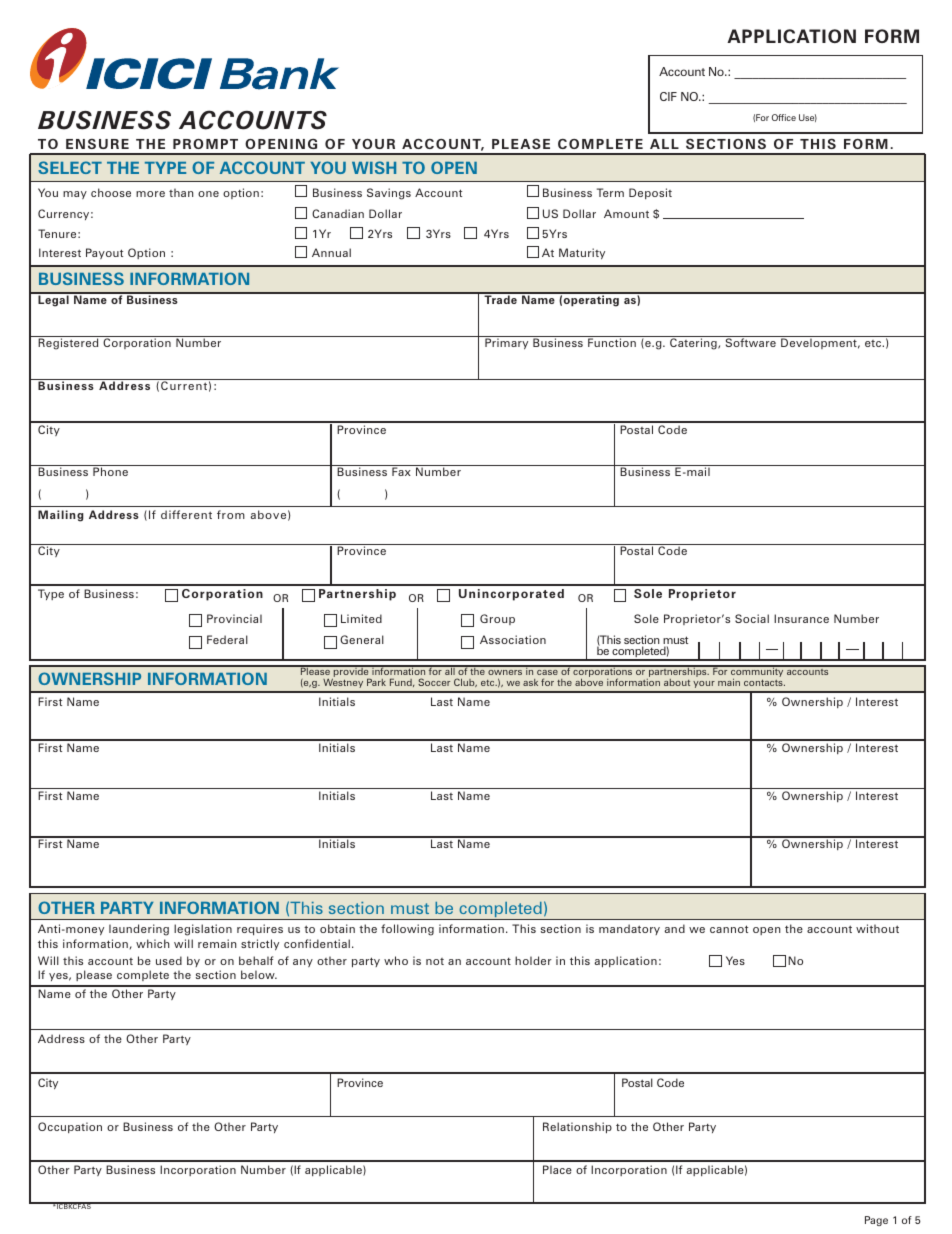 The width and height of the page is (952, 1234). I want to click on than, so click(181, 192).
